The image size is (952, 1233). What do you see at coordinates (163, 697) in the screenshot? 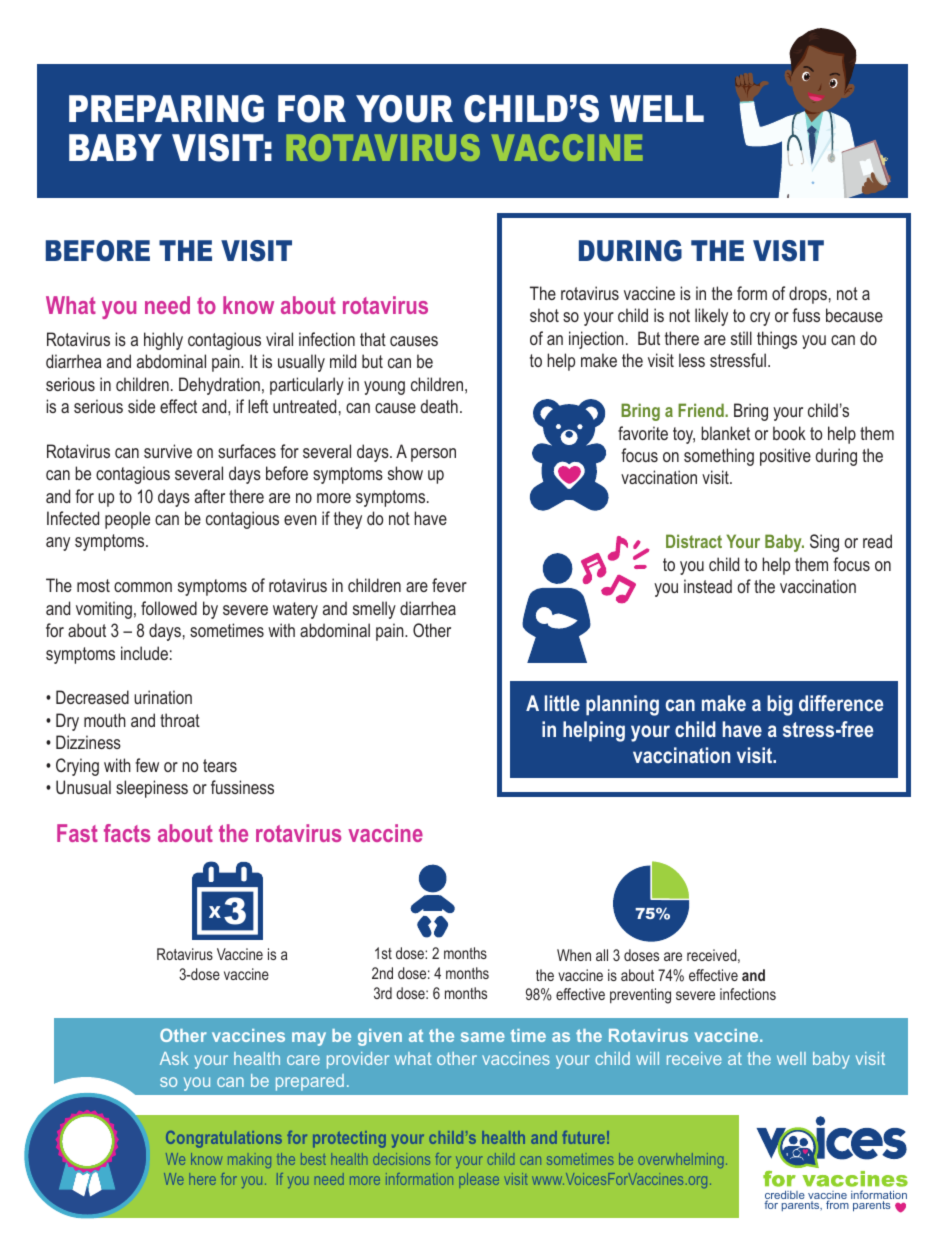
I see `urination` at bounding box center [163, 697].
